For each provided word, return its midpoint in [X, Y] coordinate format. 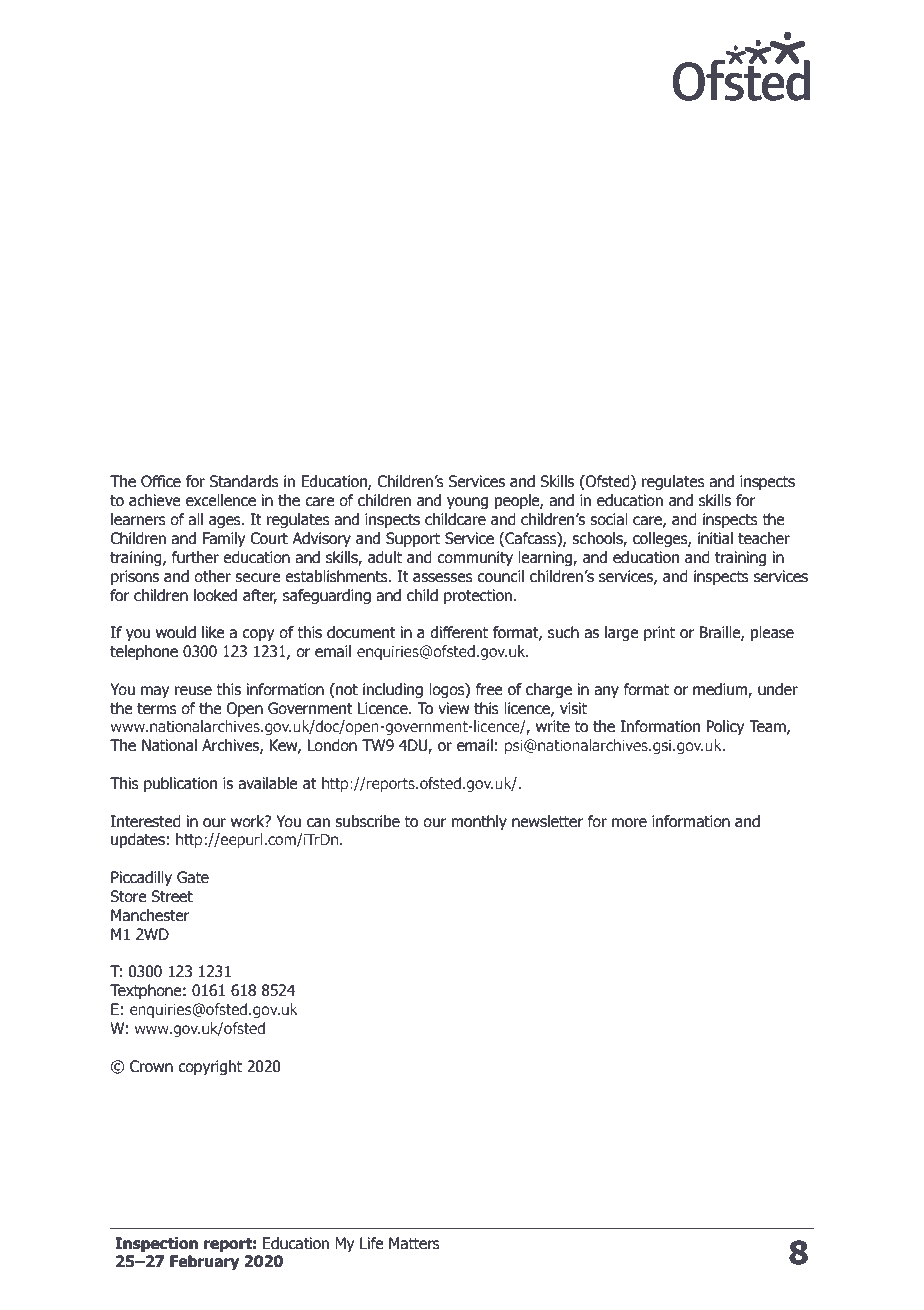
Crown [151, 1066]
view [453, 708]
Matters [414, 1243]
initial [715, 538]
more [629, 823]
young [467, 503]
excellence [221, 500]
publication [180, 784]
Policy [725, 727]
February [204, 1262]
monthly [479, 822]
